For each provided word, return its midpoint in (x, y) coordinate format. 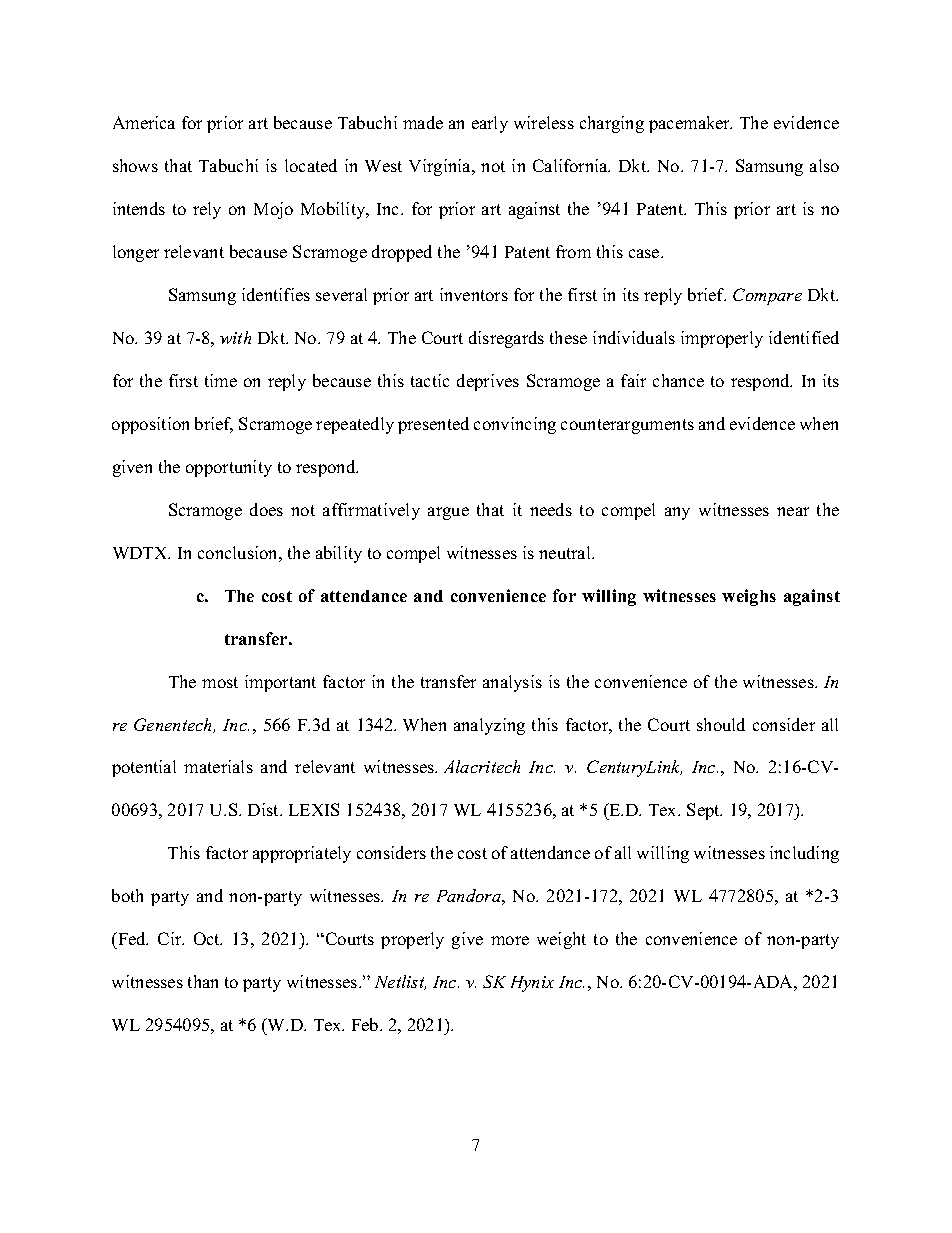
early (490, 124)
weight (561, 940)
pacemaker (690, 124)
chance (678, 380)
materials (218, 766)
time (221, 380)
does (266, 509)
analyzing (489, 726)
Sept (704, 811)
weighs (749, 597)
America (144, 122)
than (203, 981)
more (510, 940)
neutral (566, 552)
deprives (488, 382)
